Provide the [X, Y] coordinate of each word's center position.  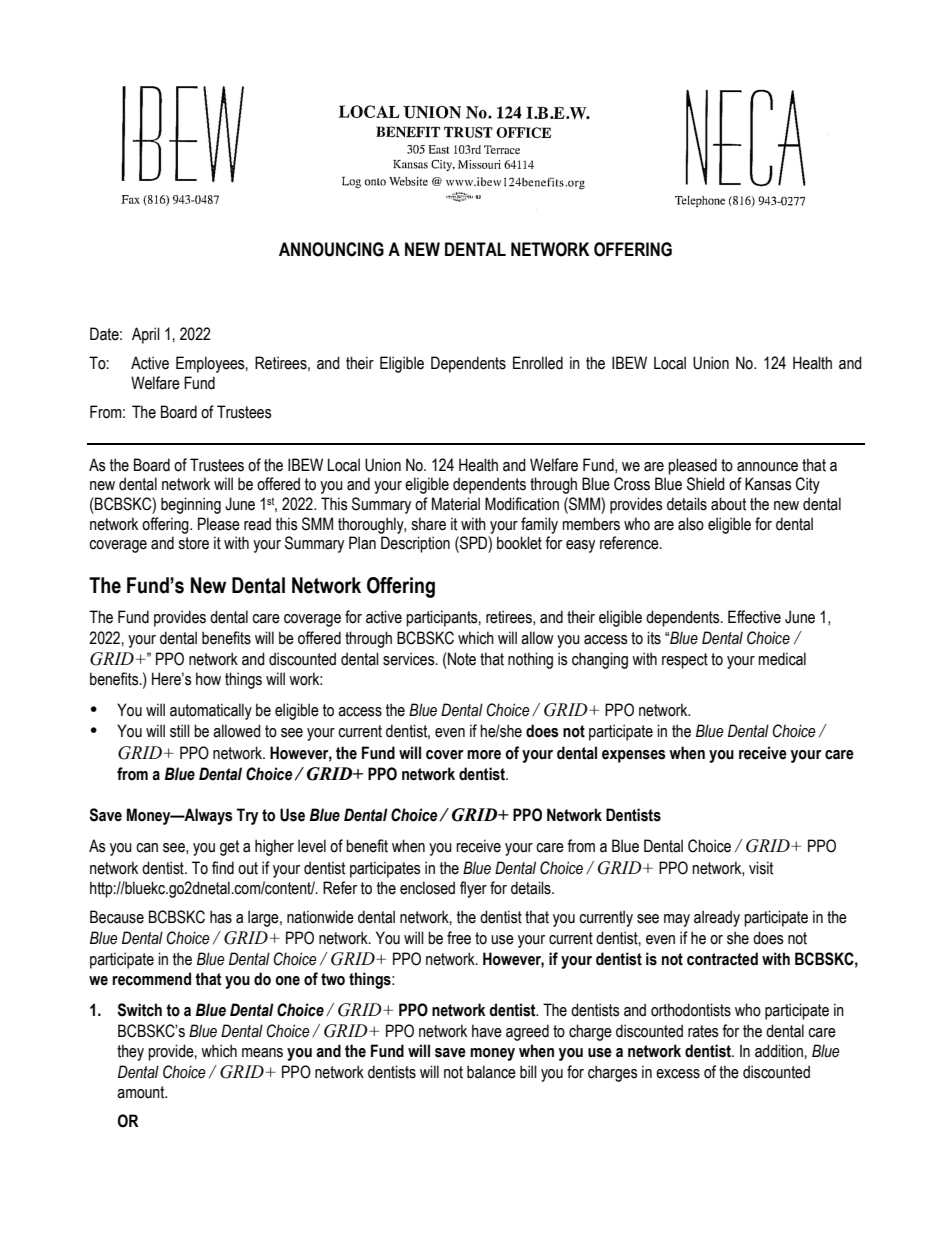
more [484, 755]
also [691, 524]
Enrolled [538, 363]
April [146, 335]
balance [491, 1072]
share [428, 524]
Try [247, 816]
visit [761, 868]
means [262, 1053]
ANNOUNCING [331, 249]
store [193, 543]
